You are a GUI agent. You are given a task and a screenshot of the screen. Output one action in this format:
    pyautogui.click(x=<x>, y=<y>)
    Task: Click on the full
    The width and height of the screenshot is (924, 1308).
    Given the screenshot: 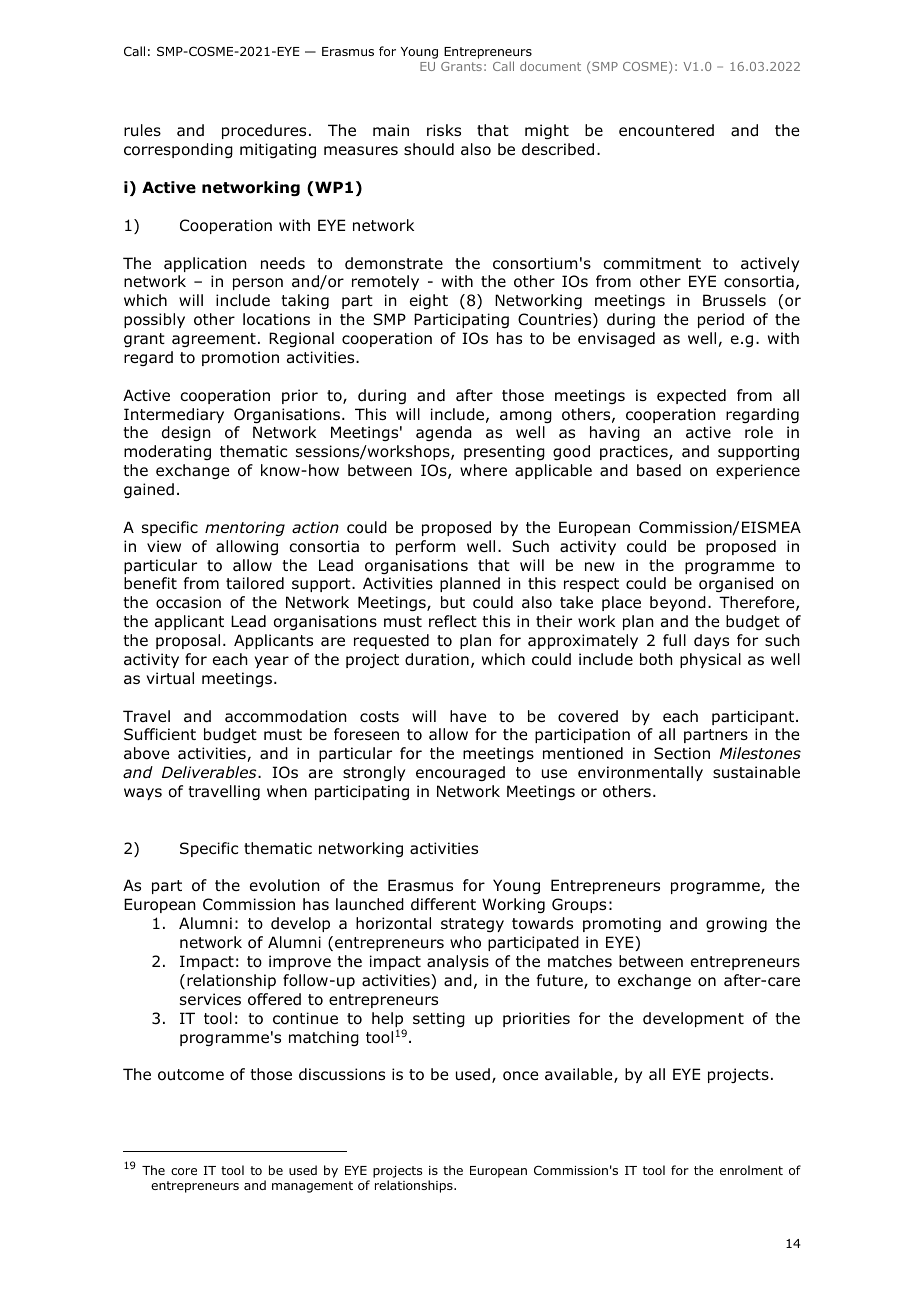 What is the action you would take?
    pyautogui.click(x=674, y=640)
